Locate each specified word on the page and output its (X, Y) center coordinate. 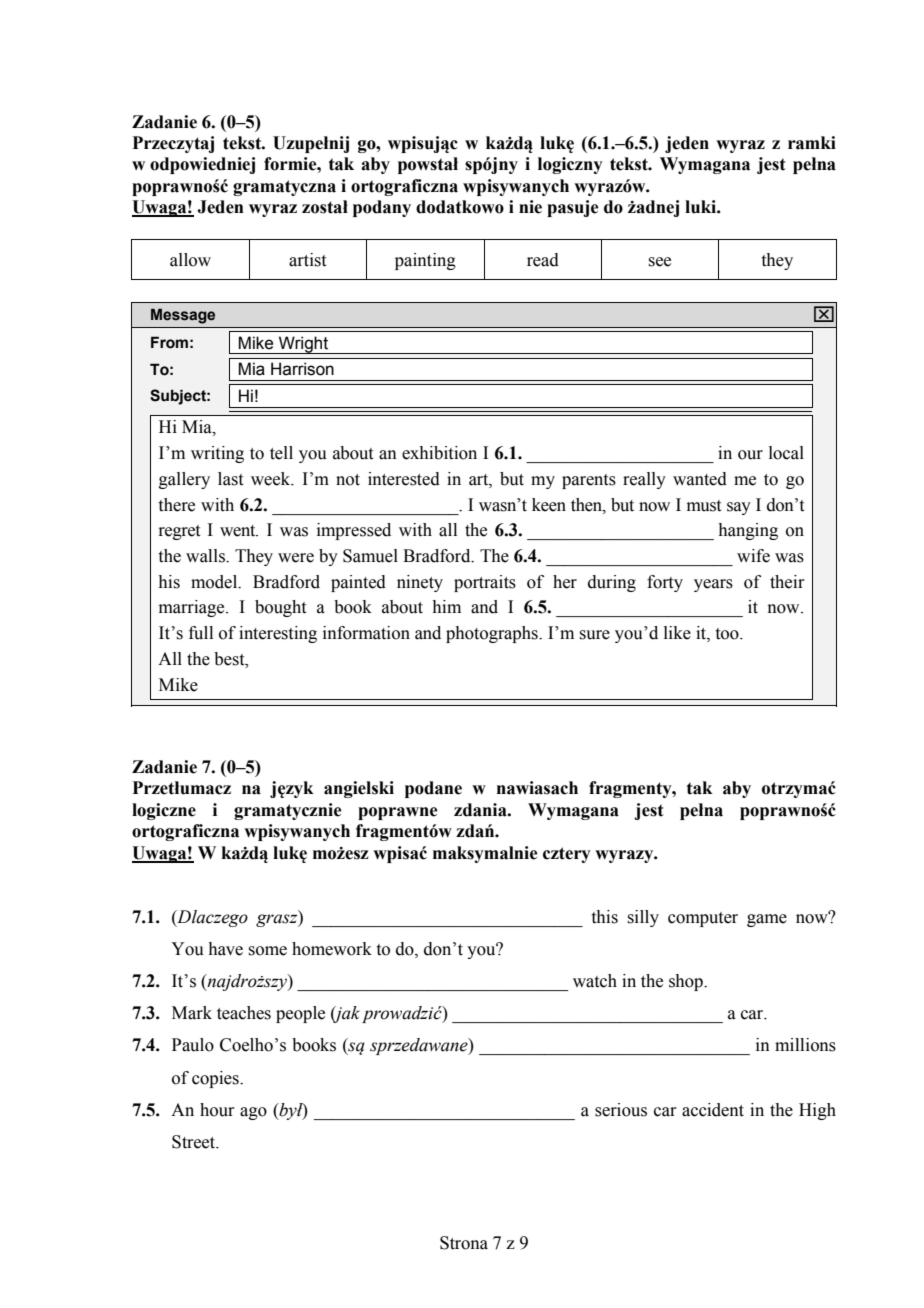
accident (713, 1110)
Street (195, 1142)
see (659, 262)
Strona (464, 1243)
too (728, 634)
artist (307, 260)
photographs (493, 634)
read (543, 260)
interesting (278, 634)
